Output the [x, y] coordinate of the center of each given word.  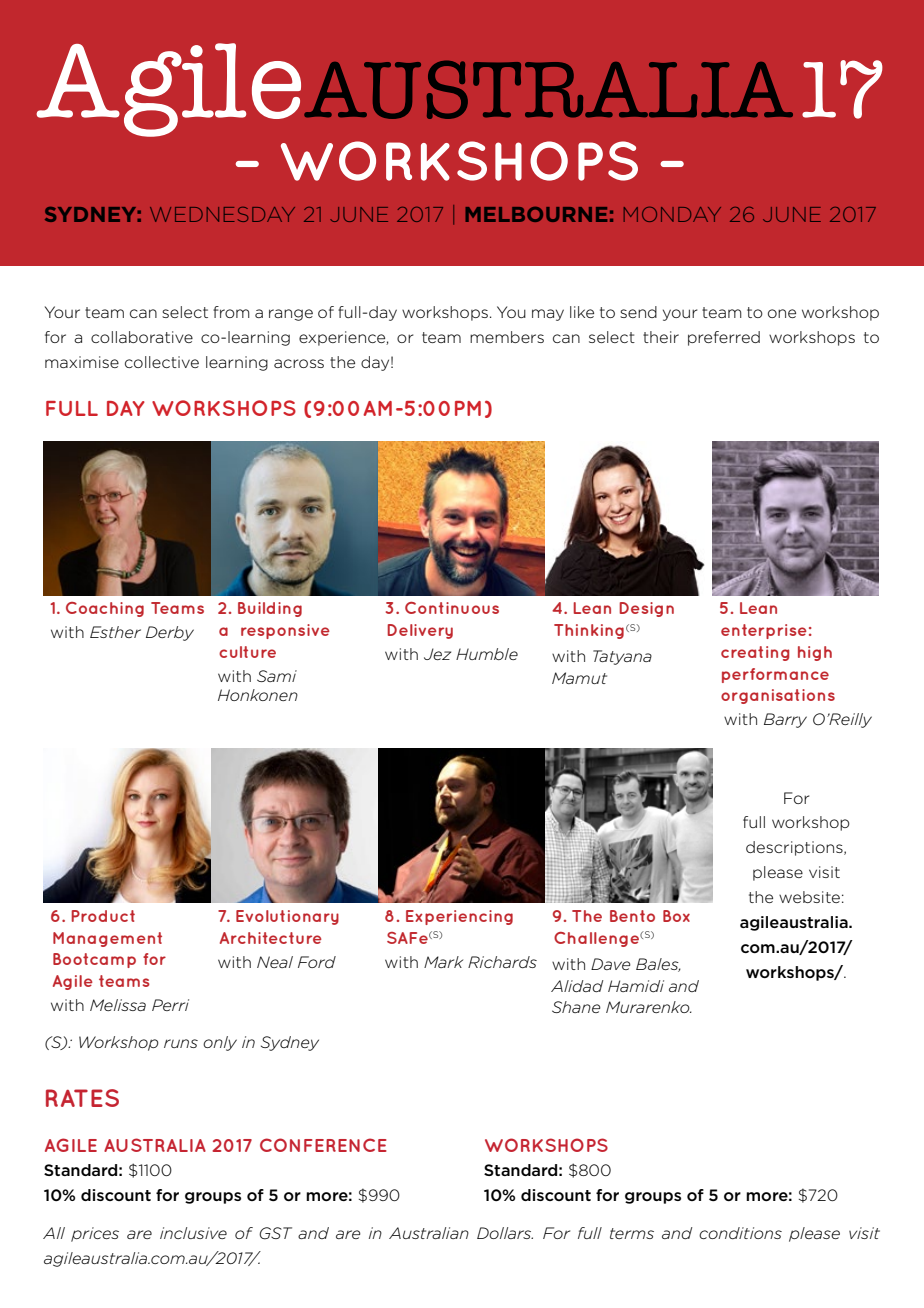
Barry [785, 720]
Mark [443, 962]
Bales [658, 965]
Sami [277, 676]
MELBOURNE [536, 214]
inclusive [193, 1233]
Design [646, 609]
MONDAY [672, 214]
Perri [170, 1005]
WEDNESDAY [222, 214]
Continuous [452, 608]
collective [162, 362]
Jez [437, 654]
